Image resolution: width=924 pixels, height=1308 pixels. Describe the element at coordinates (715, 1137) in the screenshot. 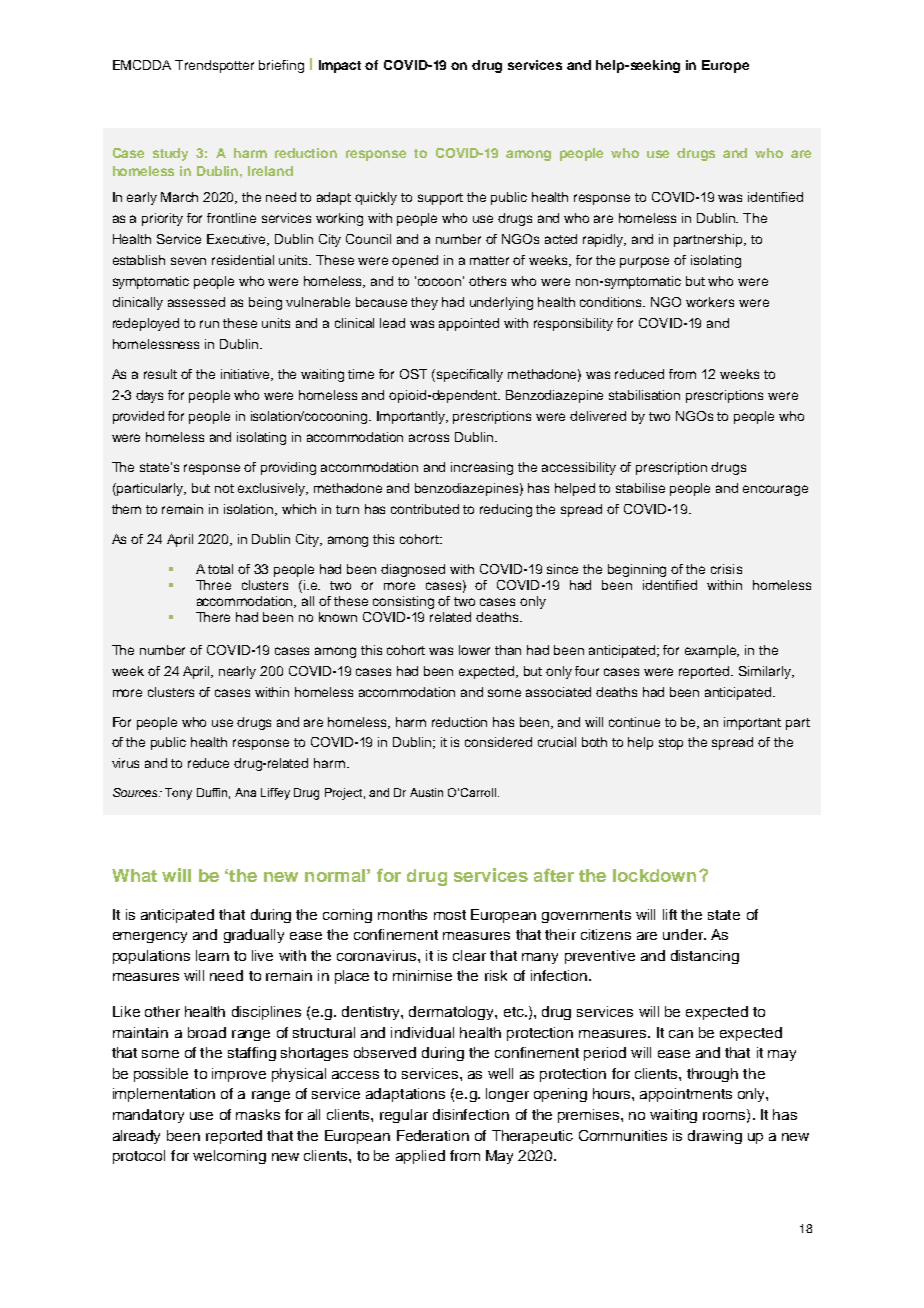

I see `drawing` at that location.
